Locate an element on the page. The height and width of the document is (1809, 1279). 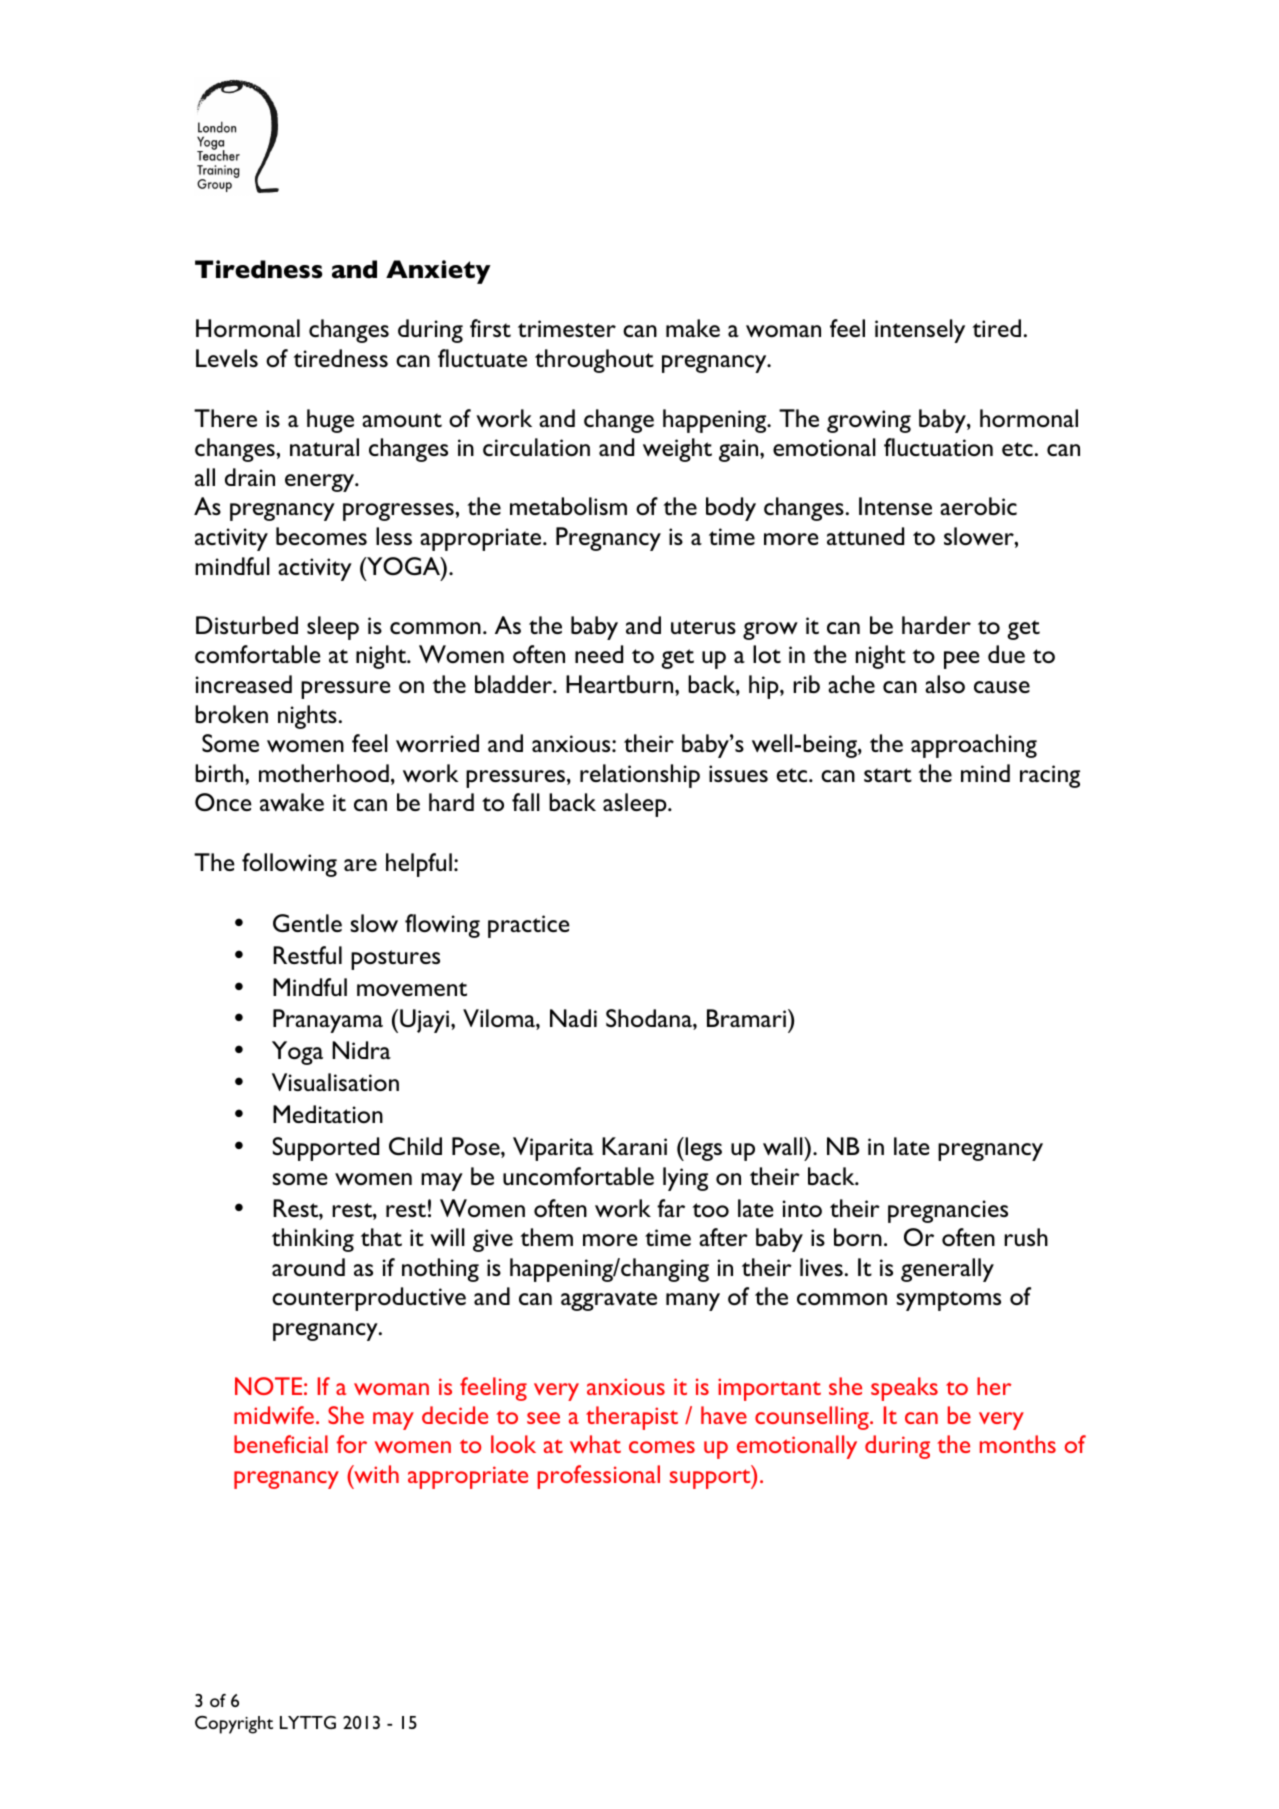
Levels is located at coordinates (227, 358).
